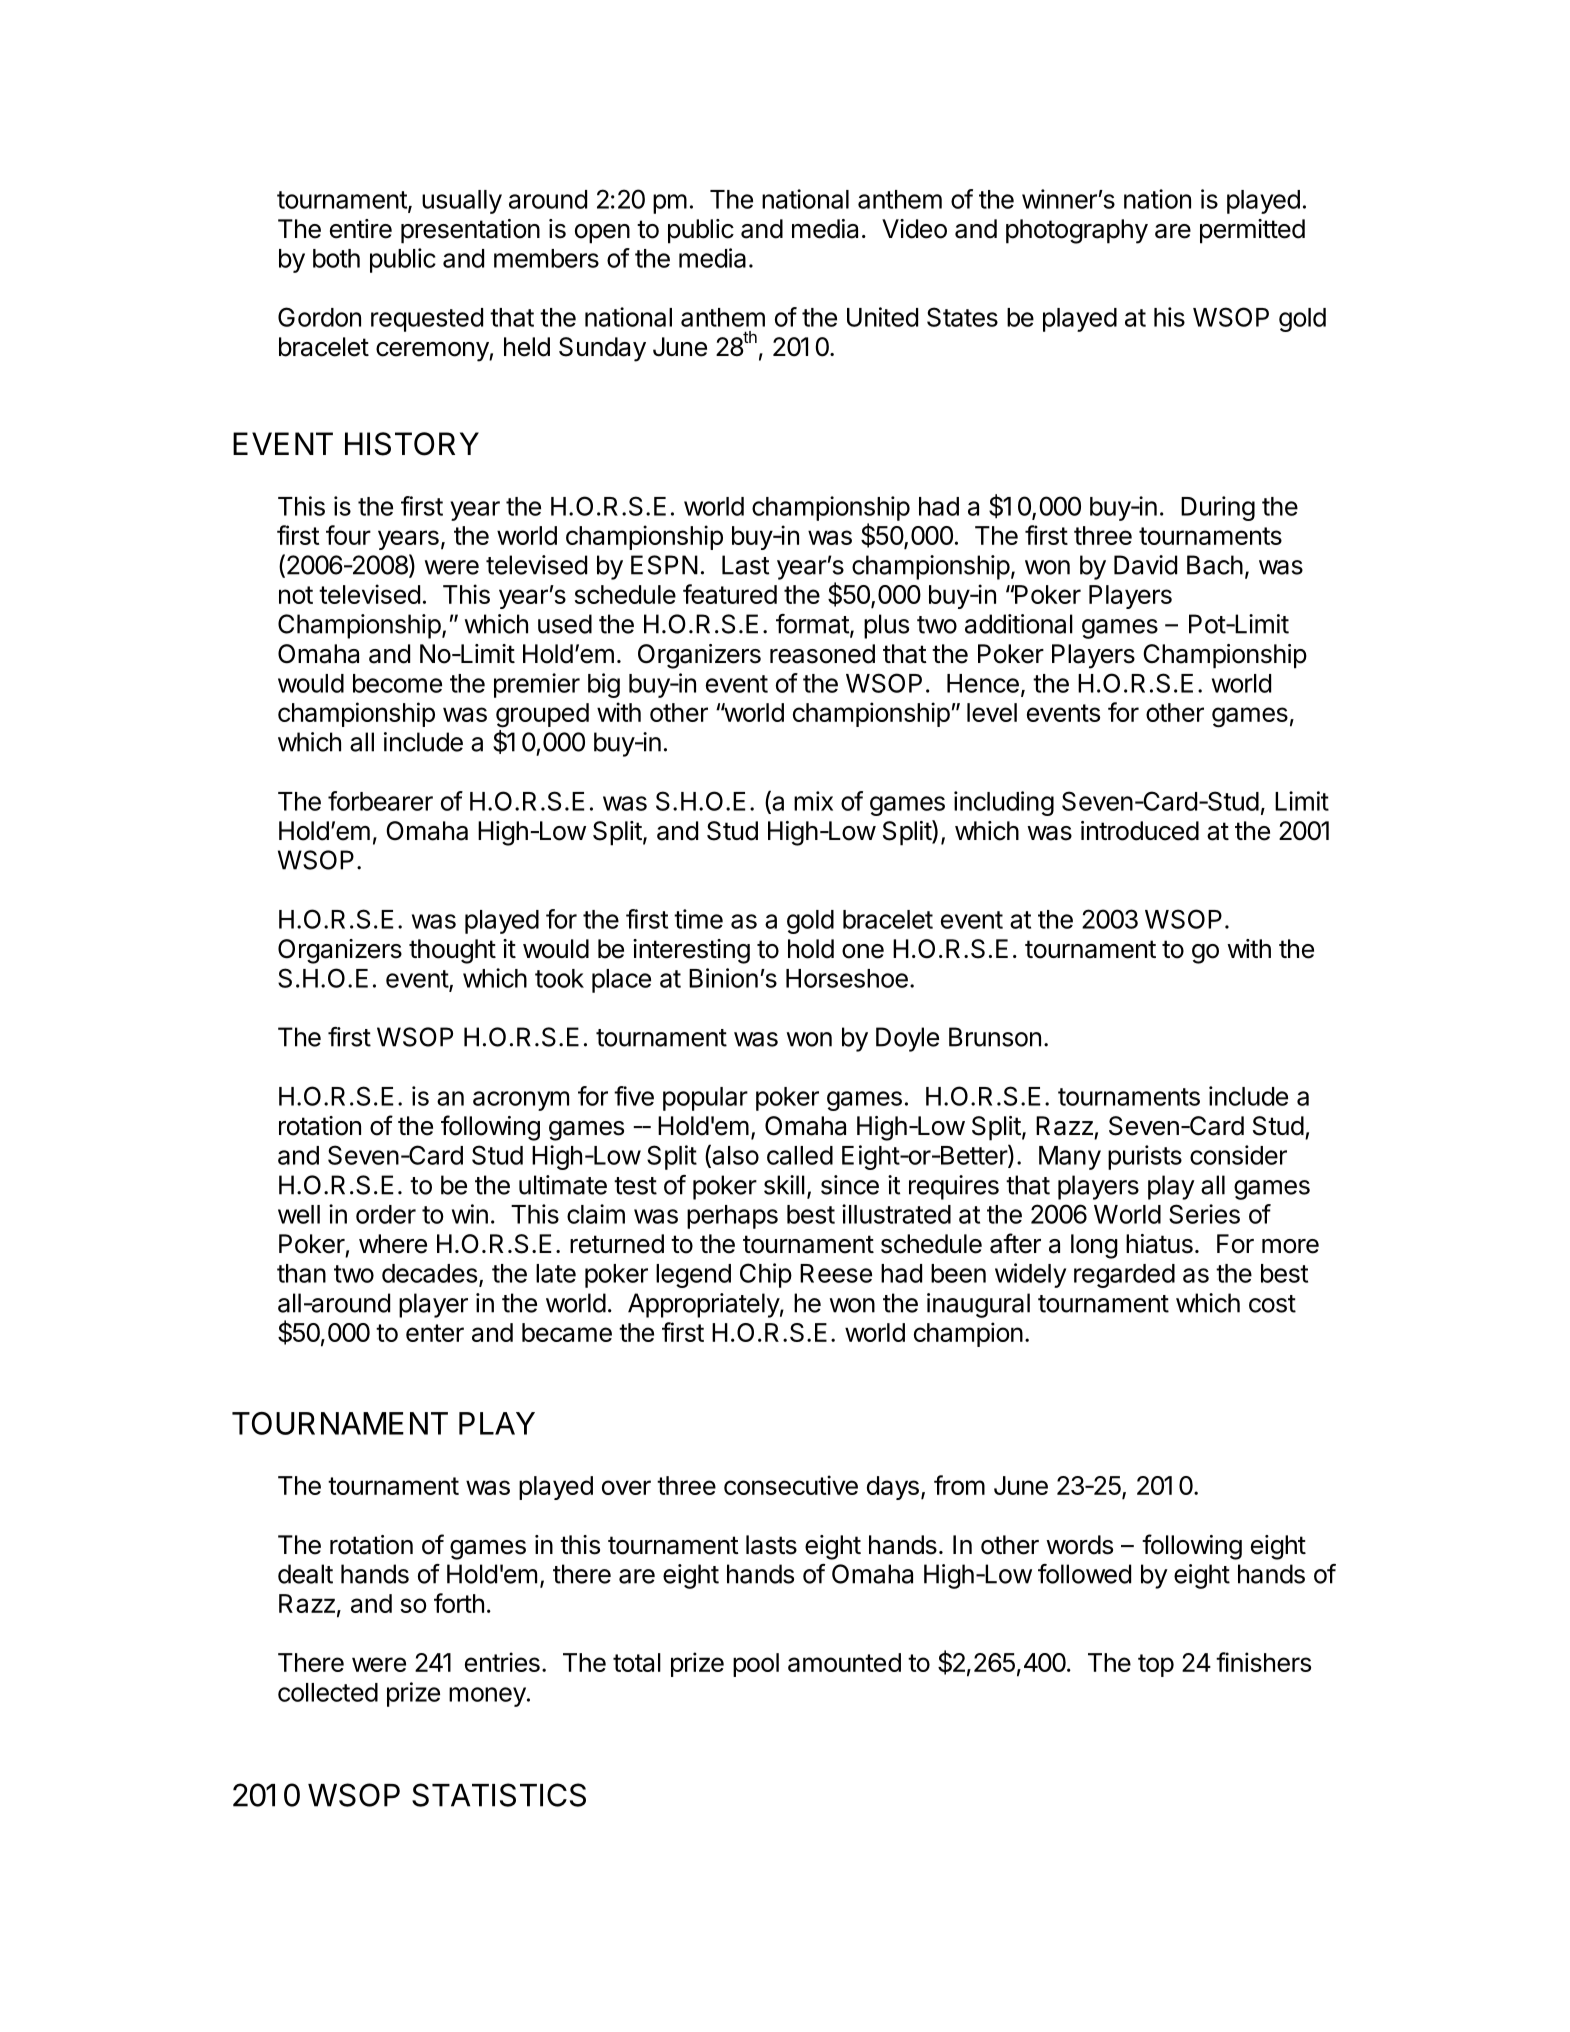 The width and height of the document is (1570, 2032). I want to click on Chip, so click(766, 1275).
